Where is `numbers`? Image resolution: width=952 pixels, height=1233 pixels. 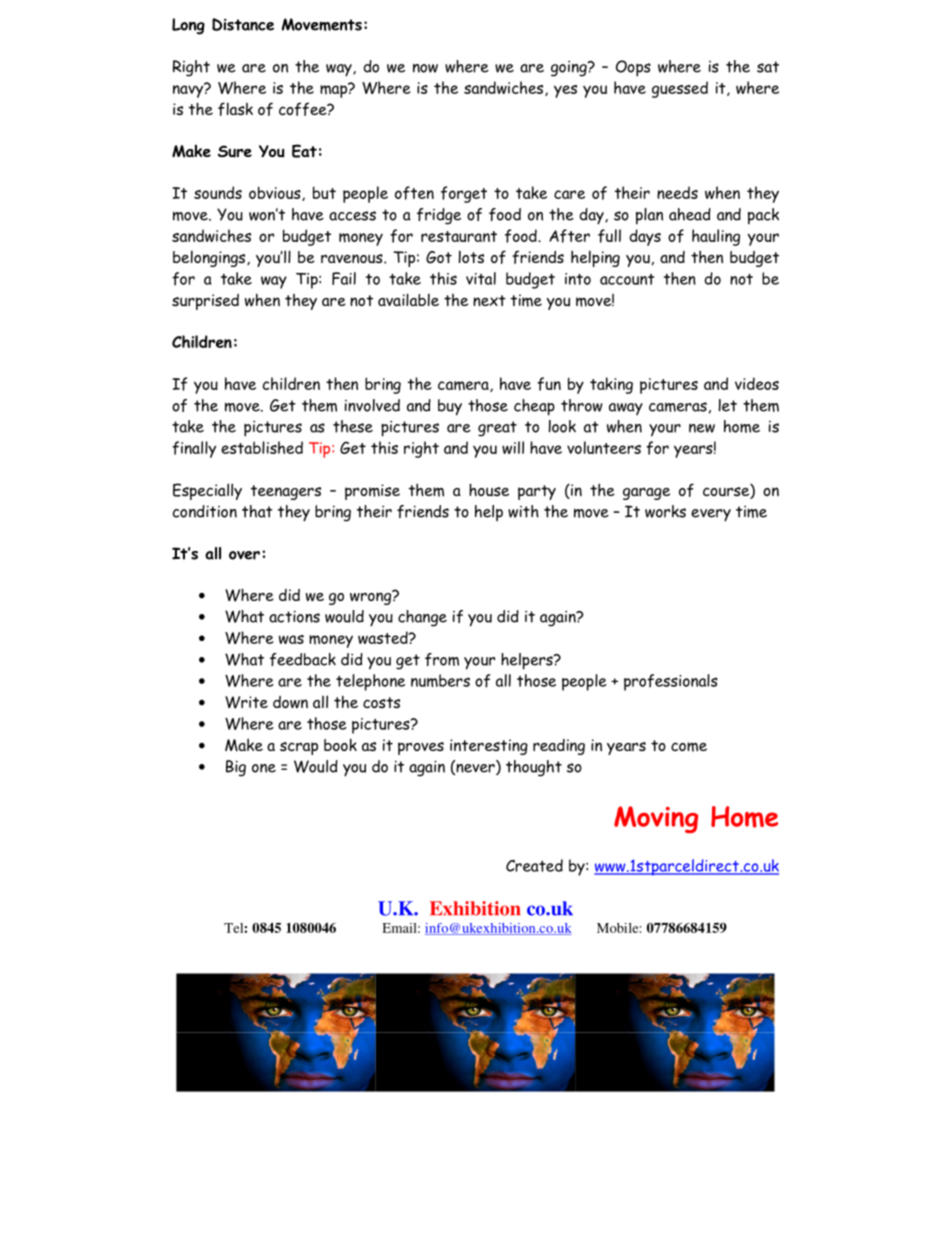 numbers is located at coordinates (440, 680).
